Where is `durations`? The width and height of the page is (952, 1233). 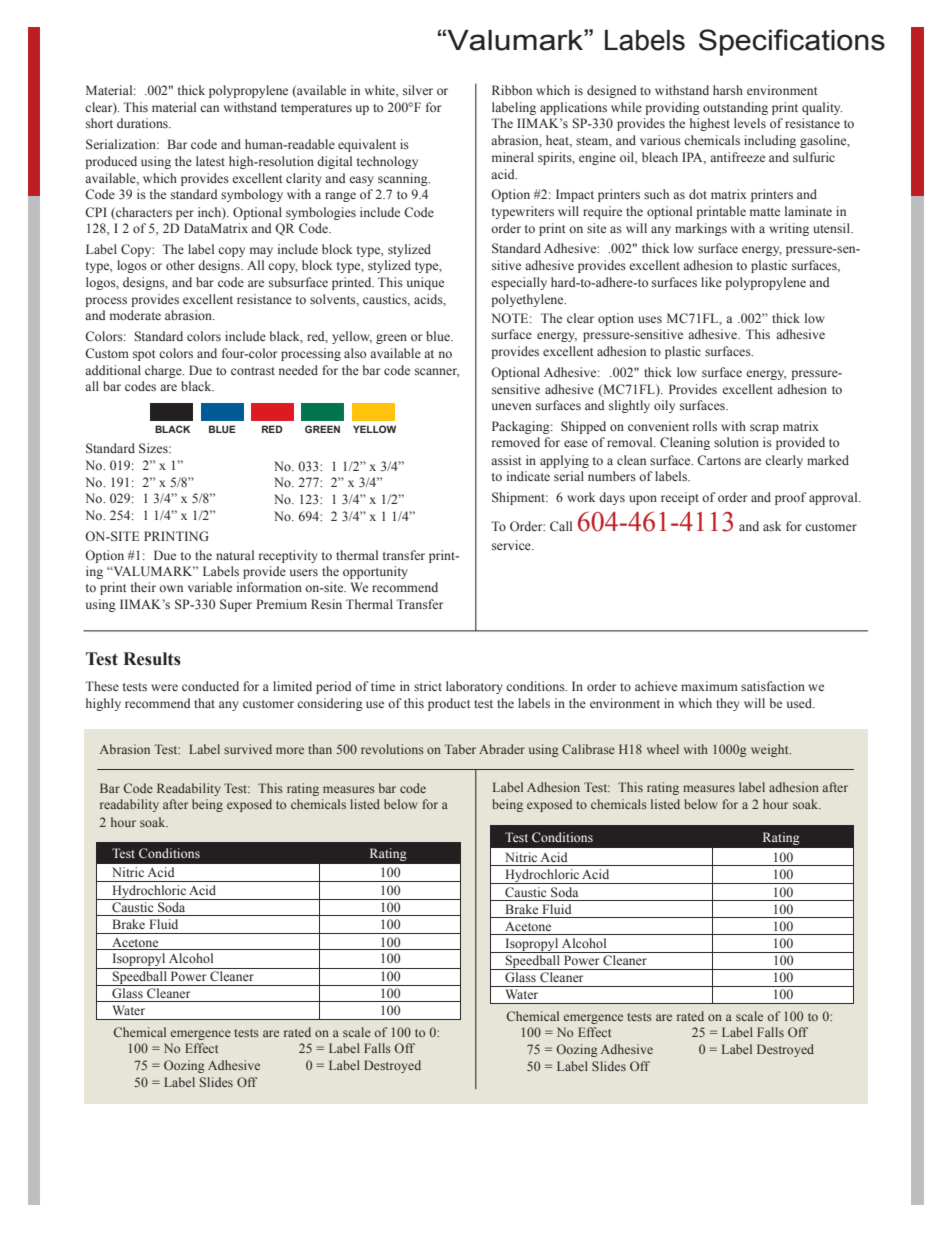
durations is located at coordinates (143, 123).
